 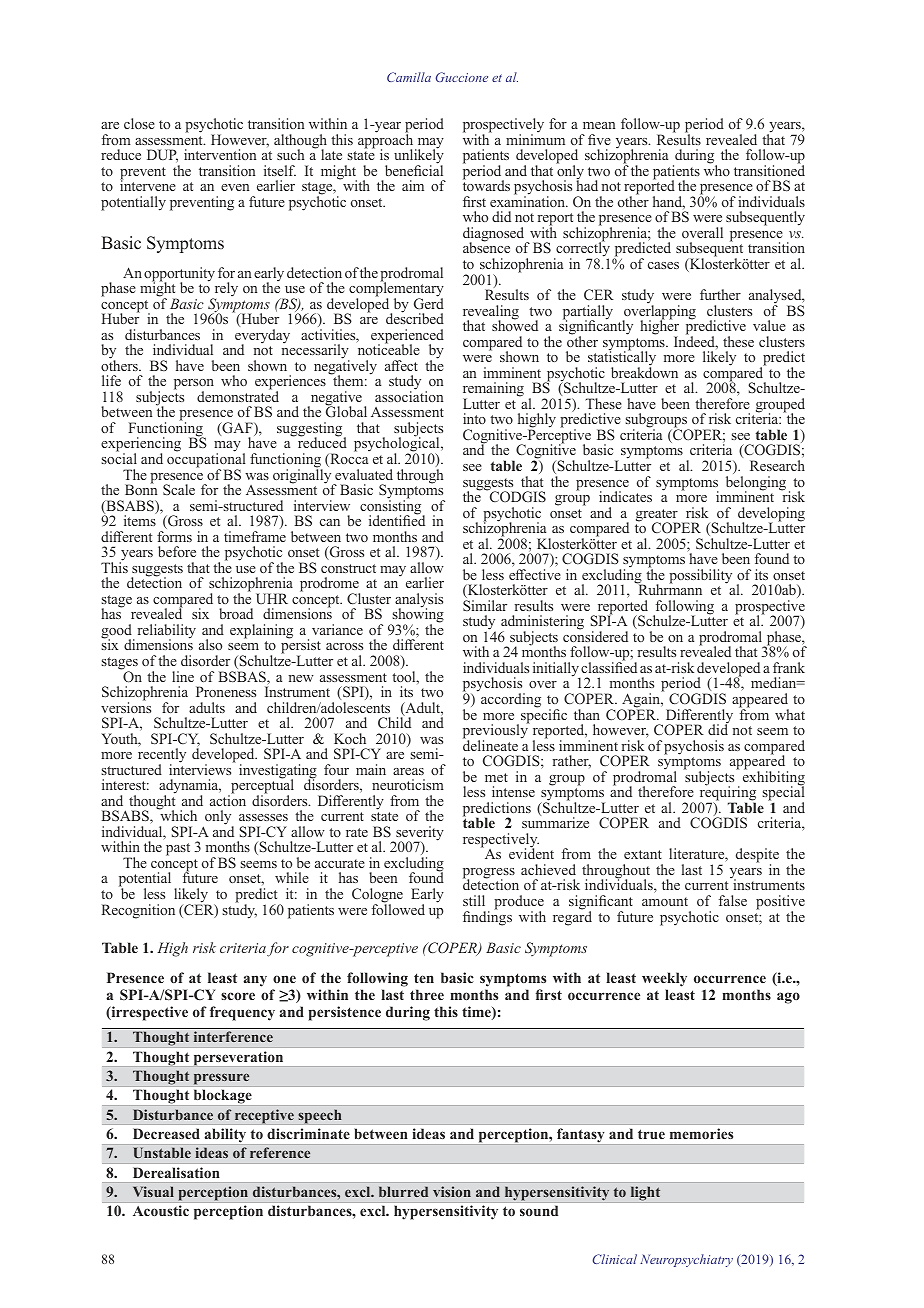 I want to click on score, so click(x=238, y=996).
